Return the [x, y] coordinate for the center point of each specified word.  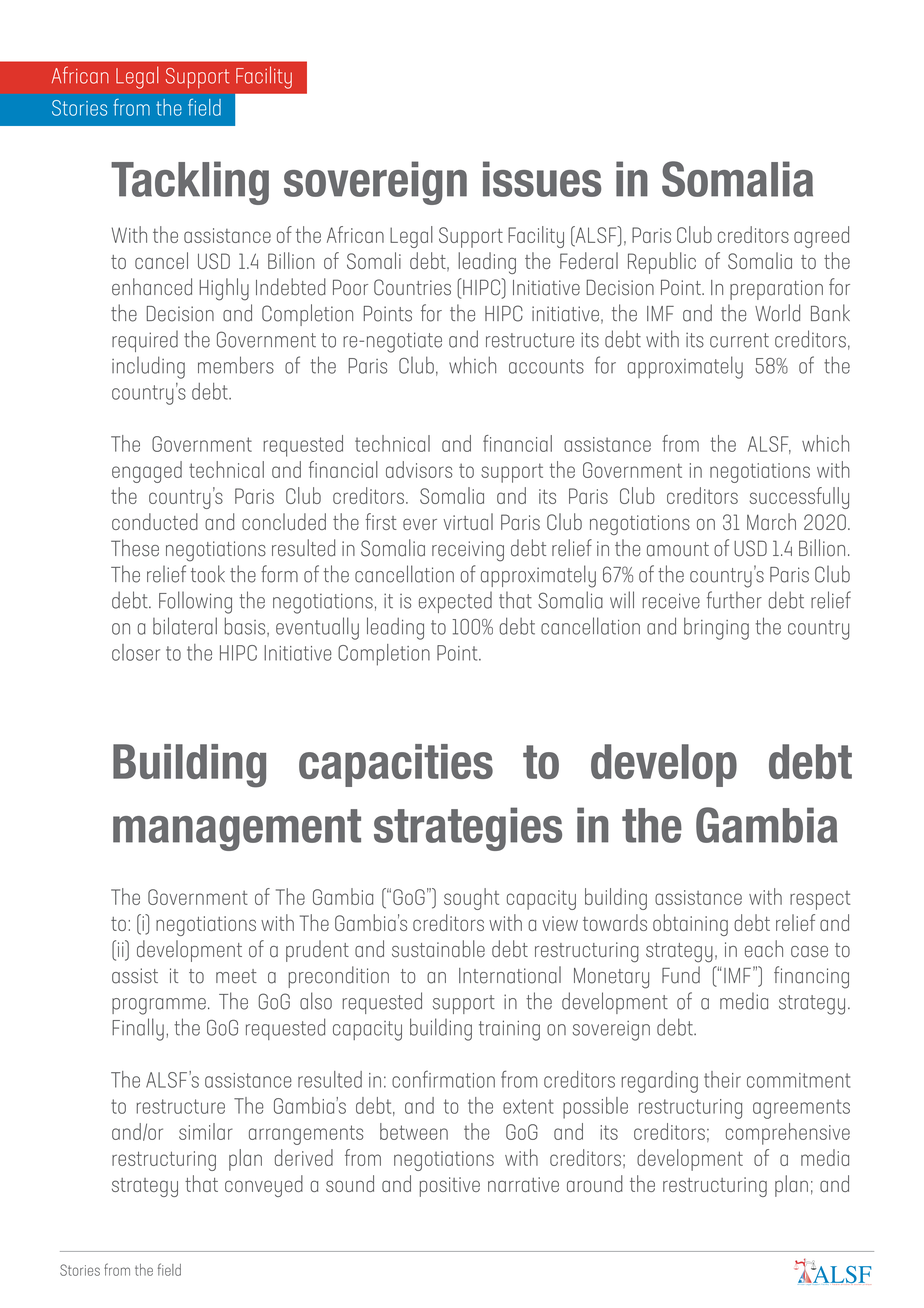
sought [471, 899]
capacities [396, 765]
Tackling [190, 183]
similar [206, 1131]
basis [246, 627]
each [764, 949]
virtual [468, 521]
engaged [147, 472]
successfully [799, 498]
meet [236, 976]
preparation [776, 290]
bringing [716, 628]
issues [542, 179]
